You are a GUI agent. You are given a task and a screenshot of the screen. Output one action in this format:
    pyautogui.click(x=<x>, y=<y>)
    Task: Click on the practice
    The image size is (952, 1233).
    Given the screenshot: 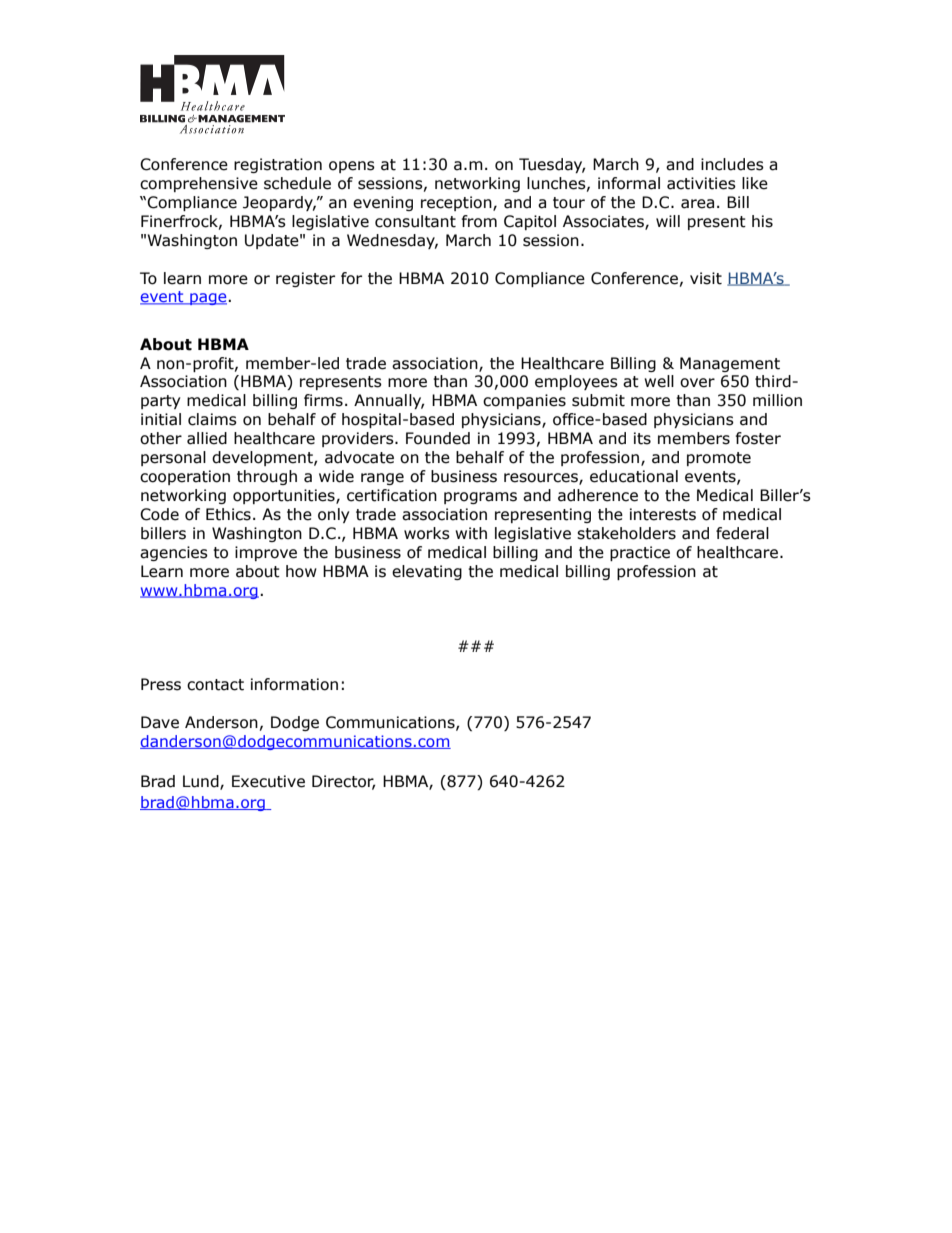 What is the action you would take?
    pyautogui.click(x=640, y=553)
